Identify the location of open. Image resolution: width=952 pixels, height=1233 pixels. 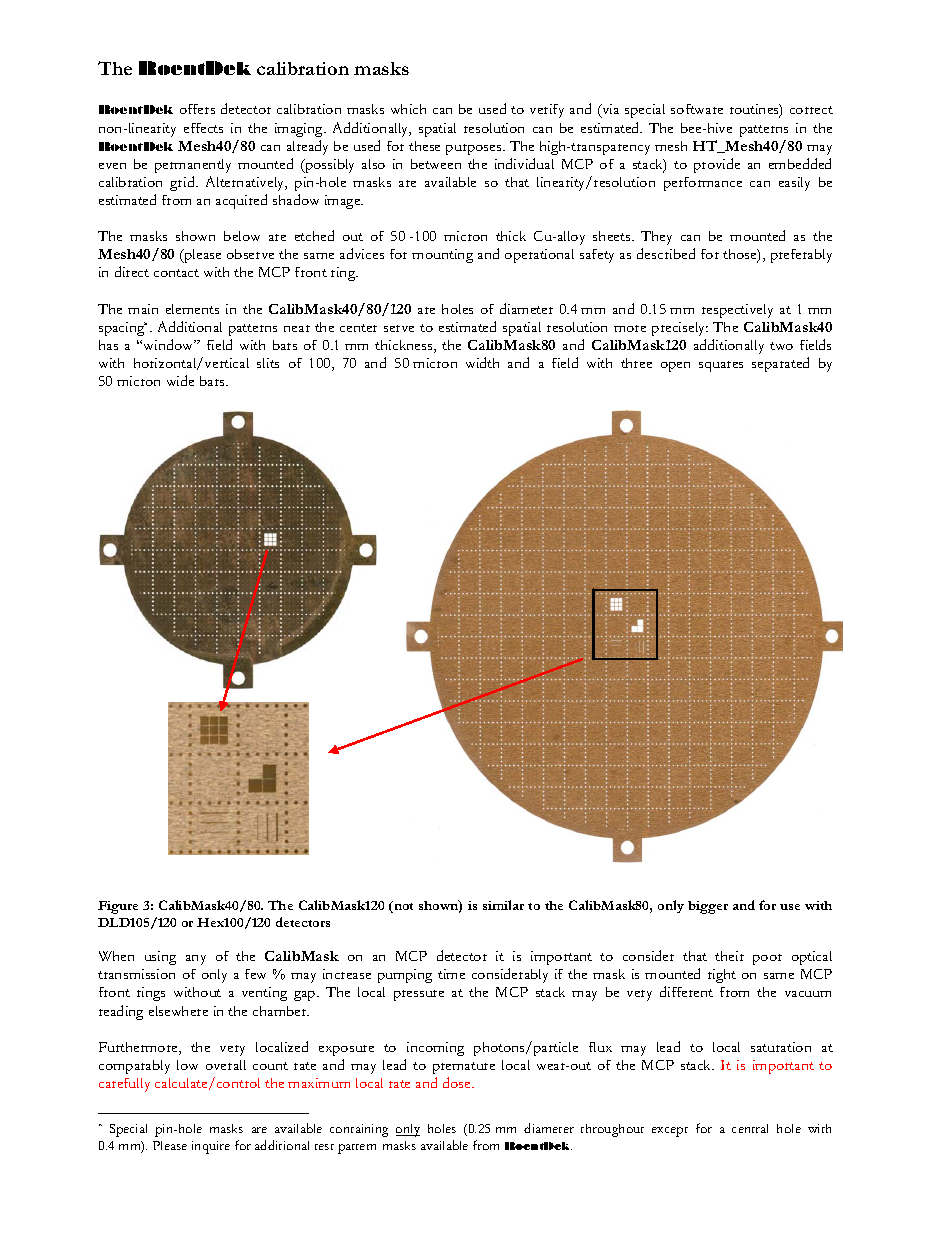
(675, 367).
